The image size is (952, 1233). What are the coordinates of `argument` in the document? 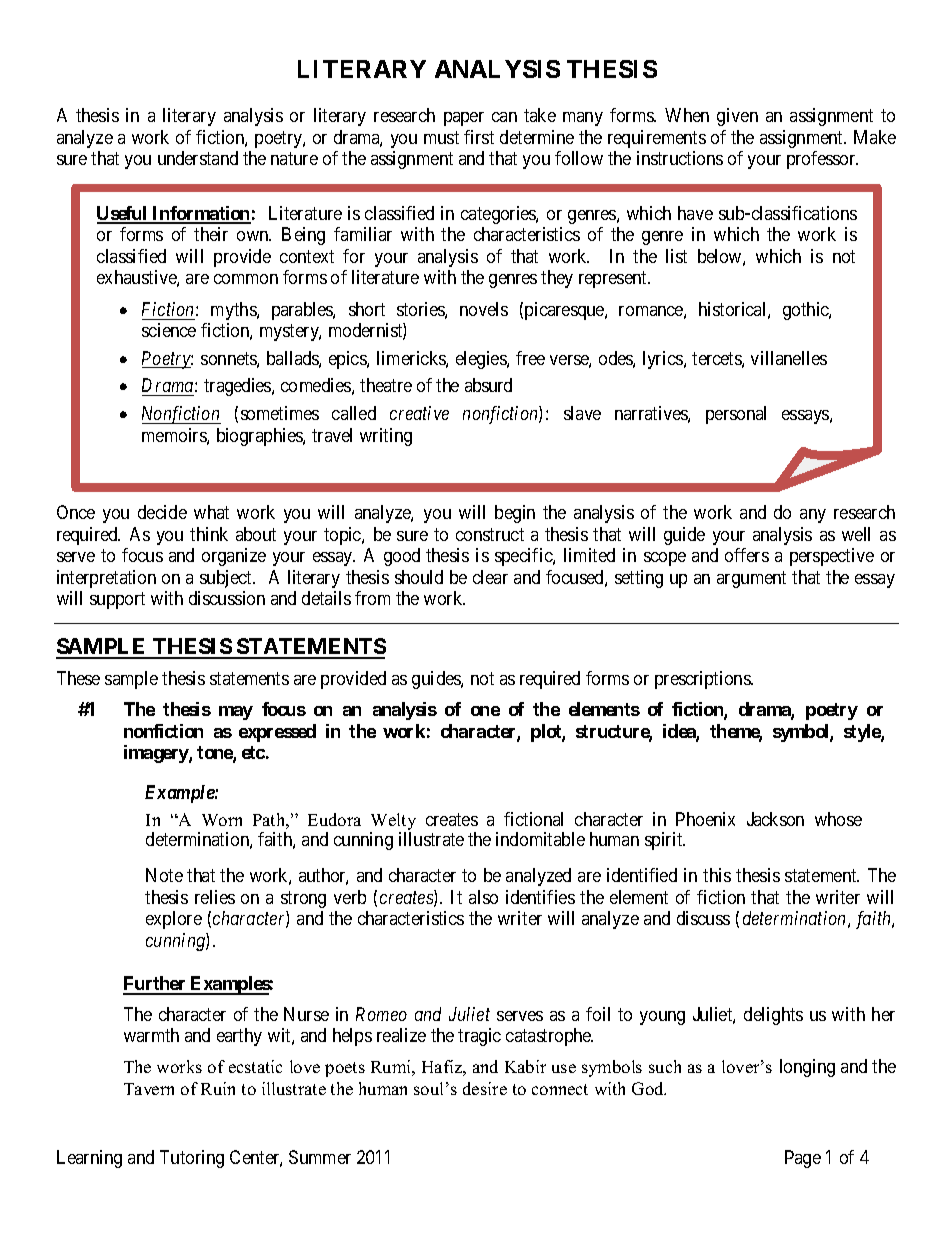 It's located at (751, 579).
